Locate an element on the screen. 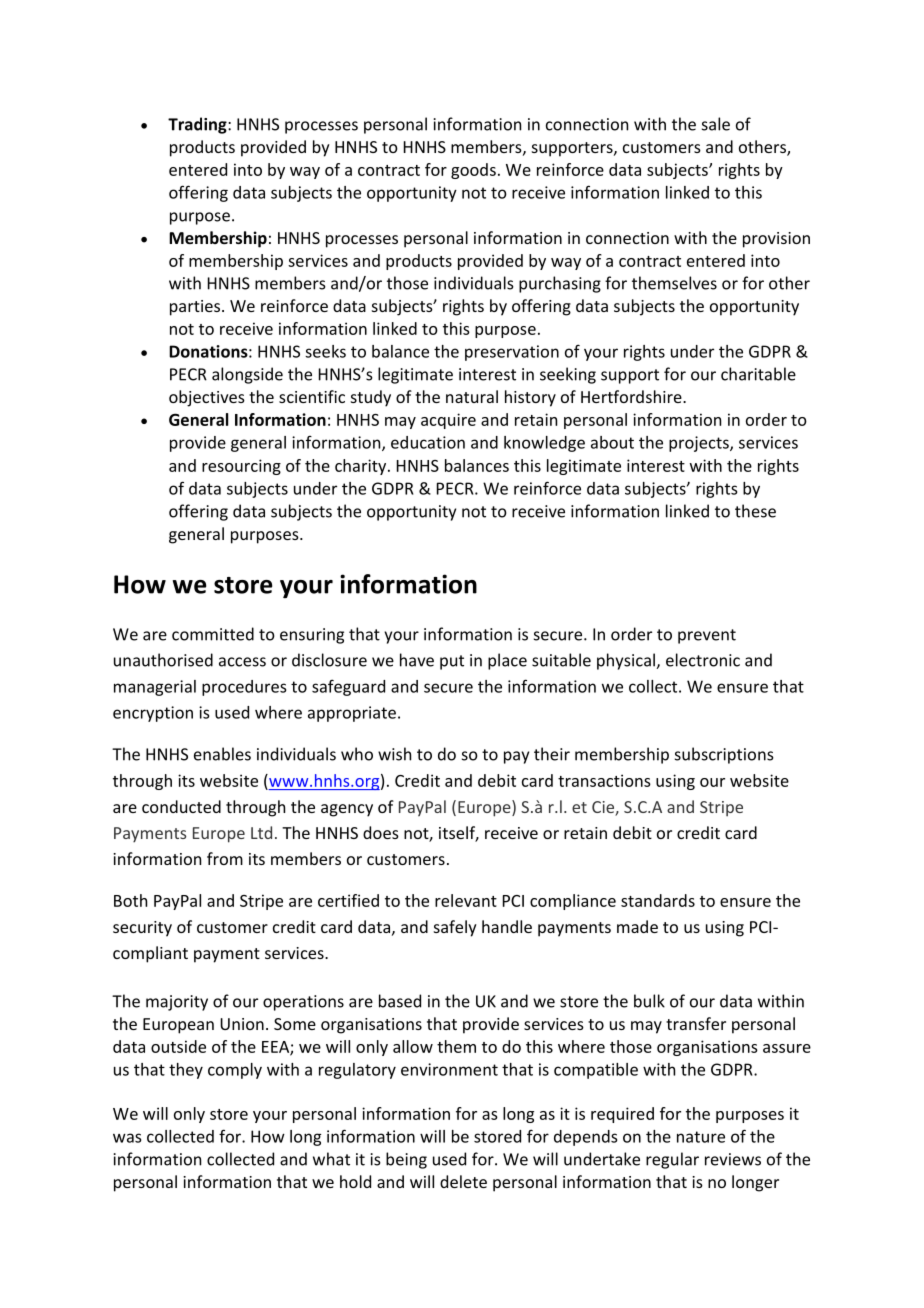 The width and height of the screenshot is (924, 1308). goods is located at coordinates (473, 171).
